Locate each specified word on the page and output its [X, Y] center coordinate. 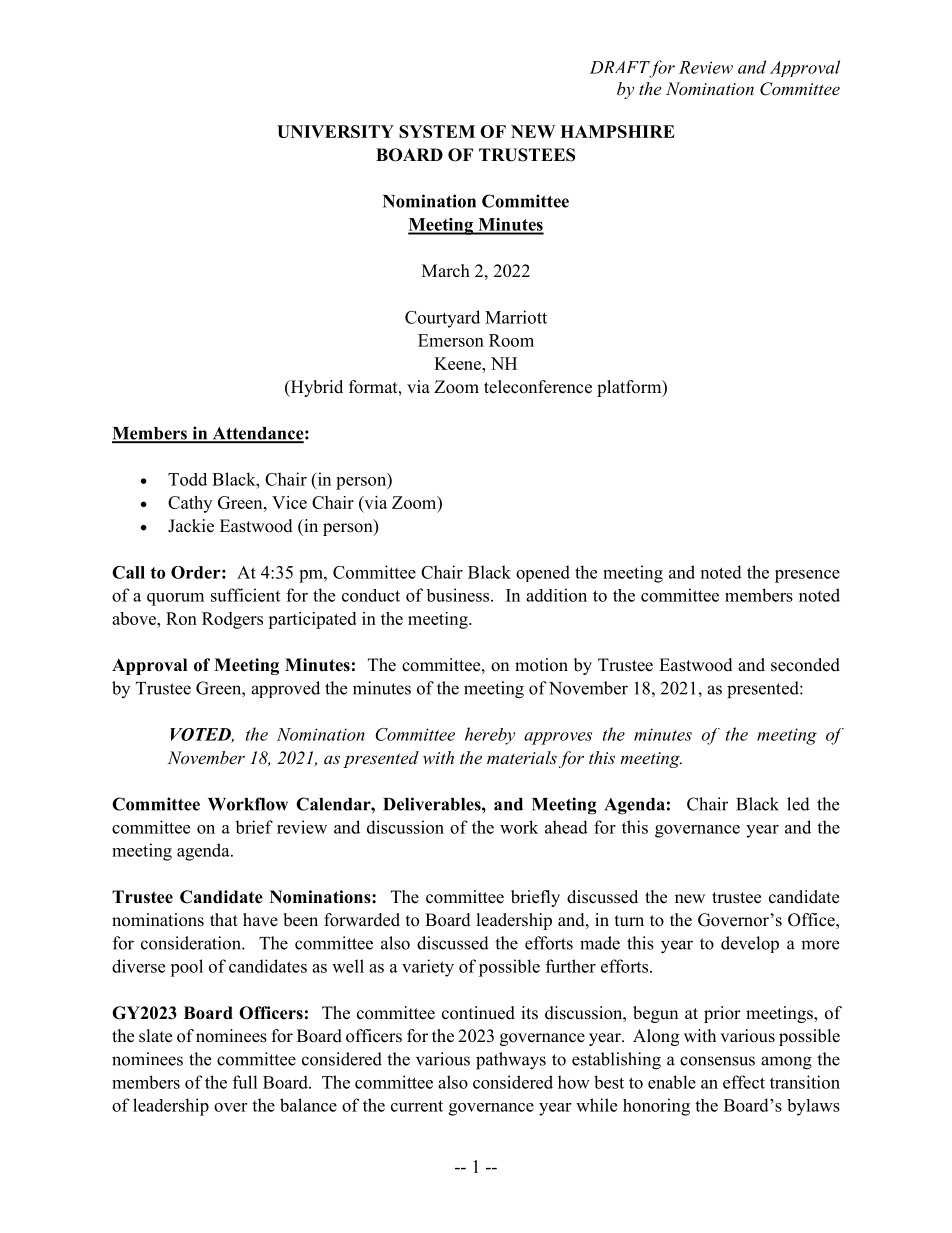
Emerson [451, 340]
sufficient [245, 595]
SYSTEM [437, 131]
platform [630, 388]
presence [807, 576]
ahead [566, 827]
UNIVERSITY [335, 131]
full [245, 1082]
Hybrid [315, 388]
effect [744, 1082]
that [224, 919]
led [798, 804]
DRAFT [620, 67]
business [459, 595]
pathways [511, 1061]
